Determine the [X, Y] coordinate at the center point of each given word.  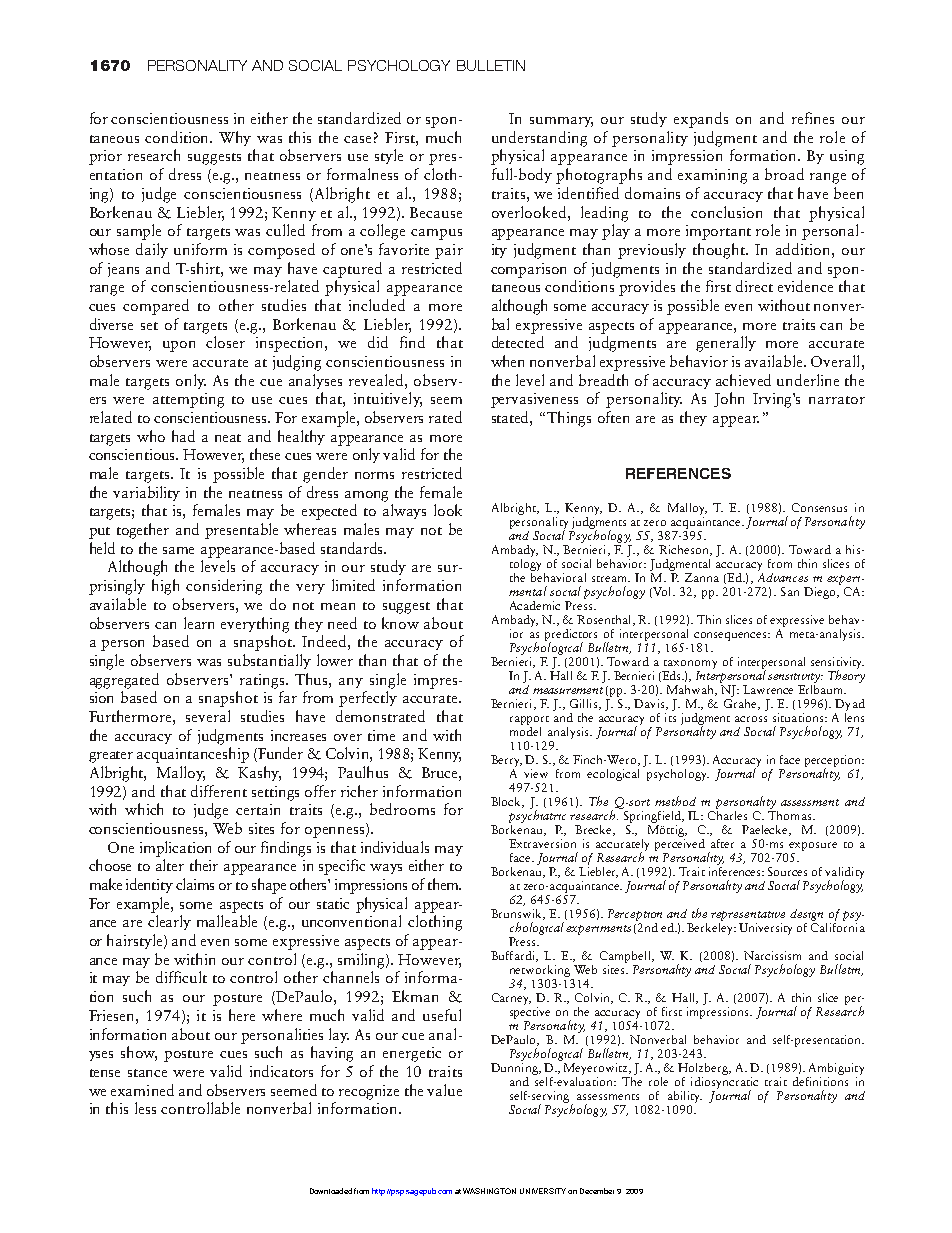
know [400, 623]
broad [784, 174]
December [597, 1191]
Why [235, 138]
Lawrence [768, 689]
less [145, 1108]
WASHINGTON [489, 1191]
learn [199, 623]
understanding [539, 139]
